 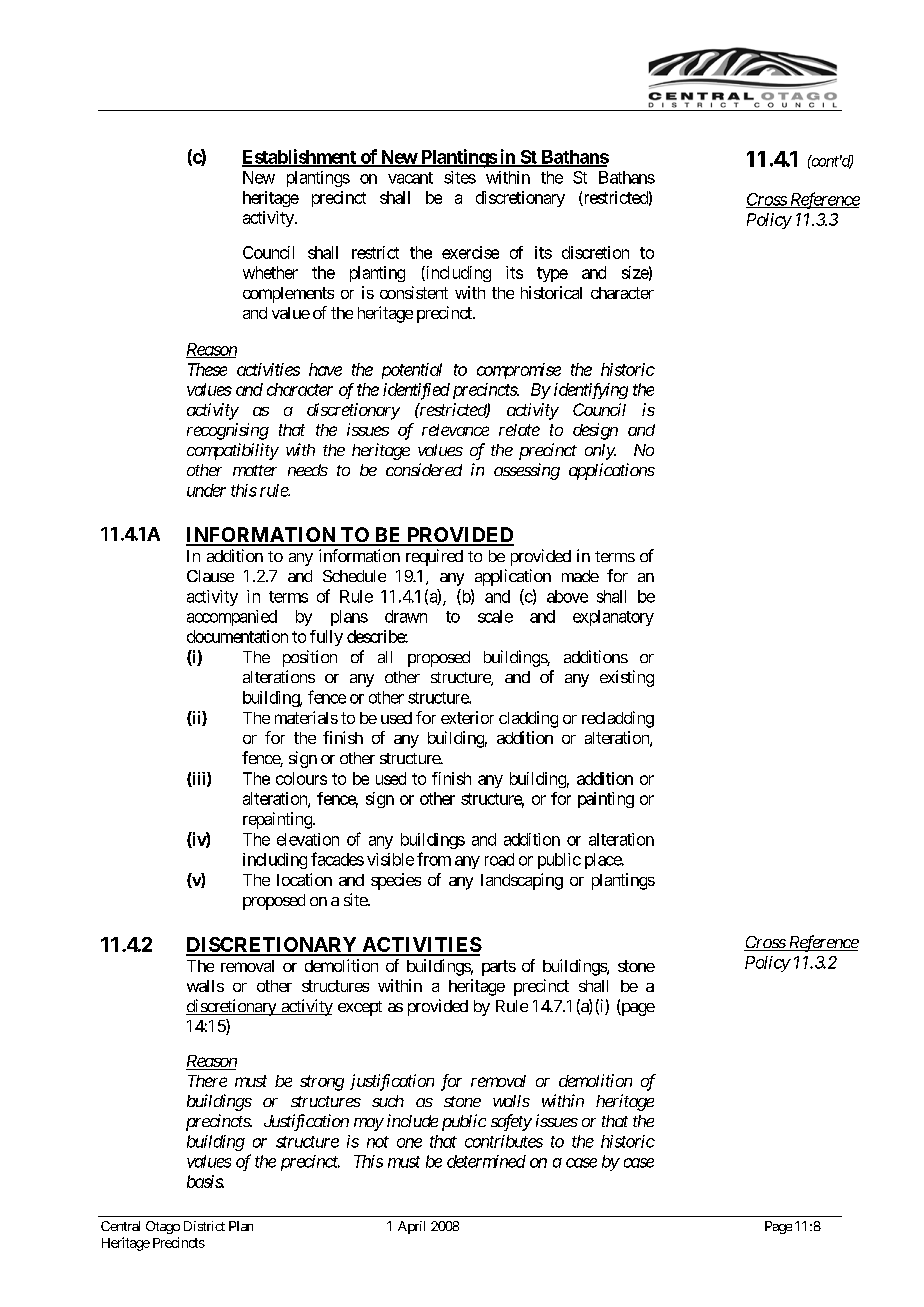 What do you see at coordinates (567, 596) in the document?
I see `above` at bounding box center [567, 596].
